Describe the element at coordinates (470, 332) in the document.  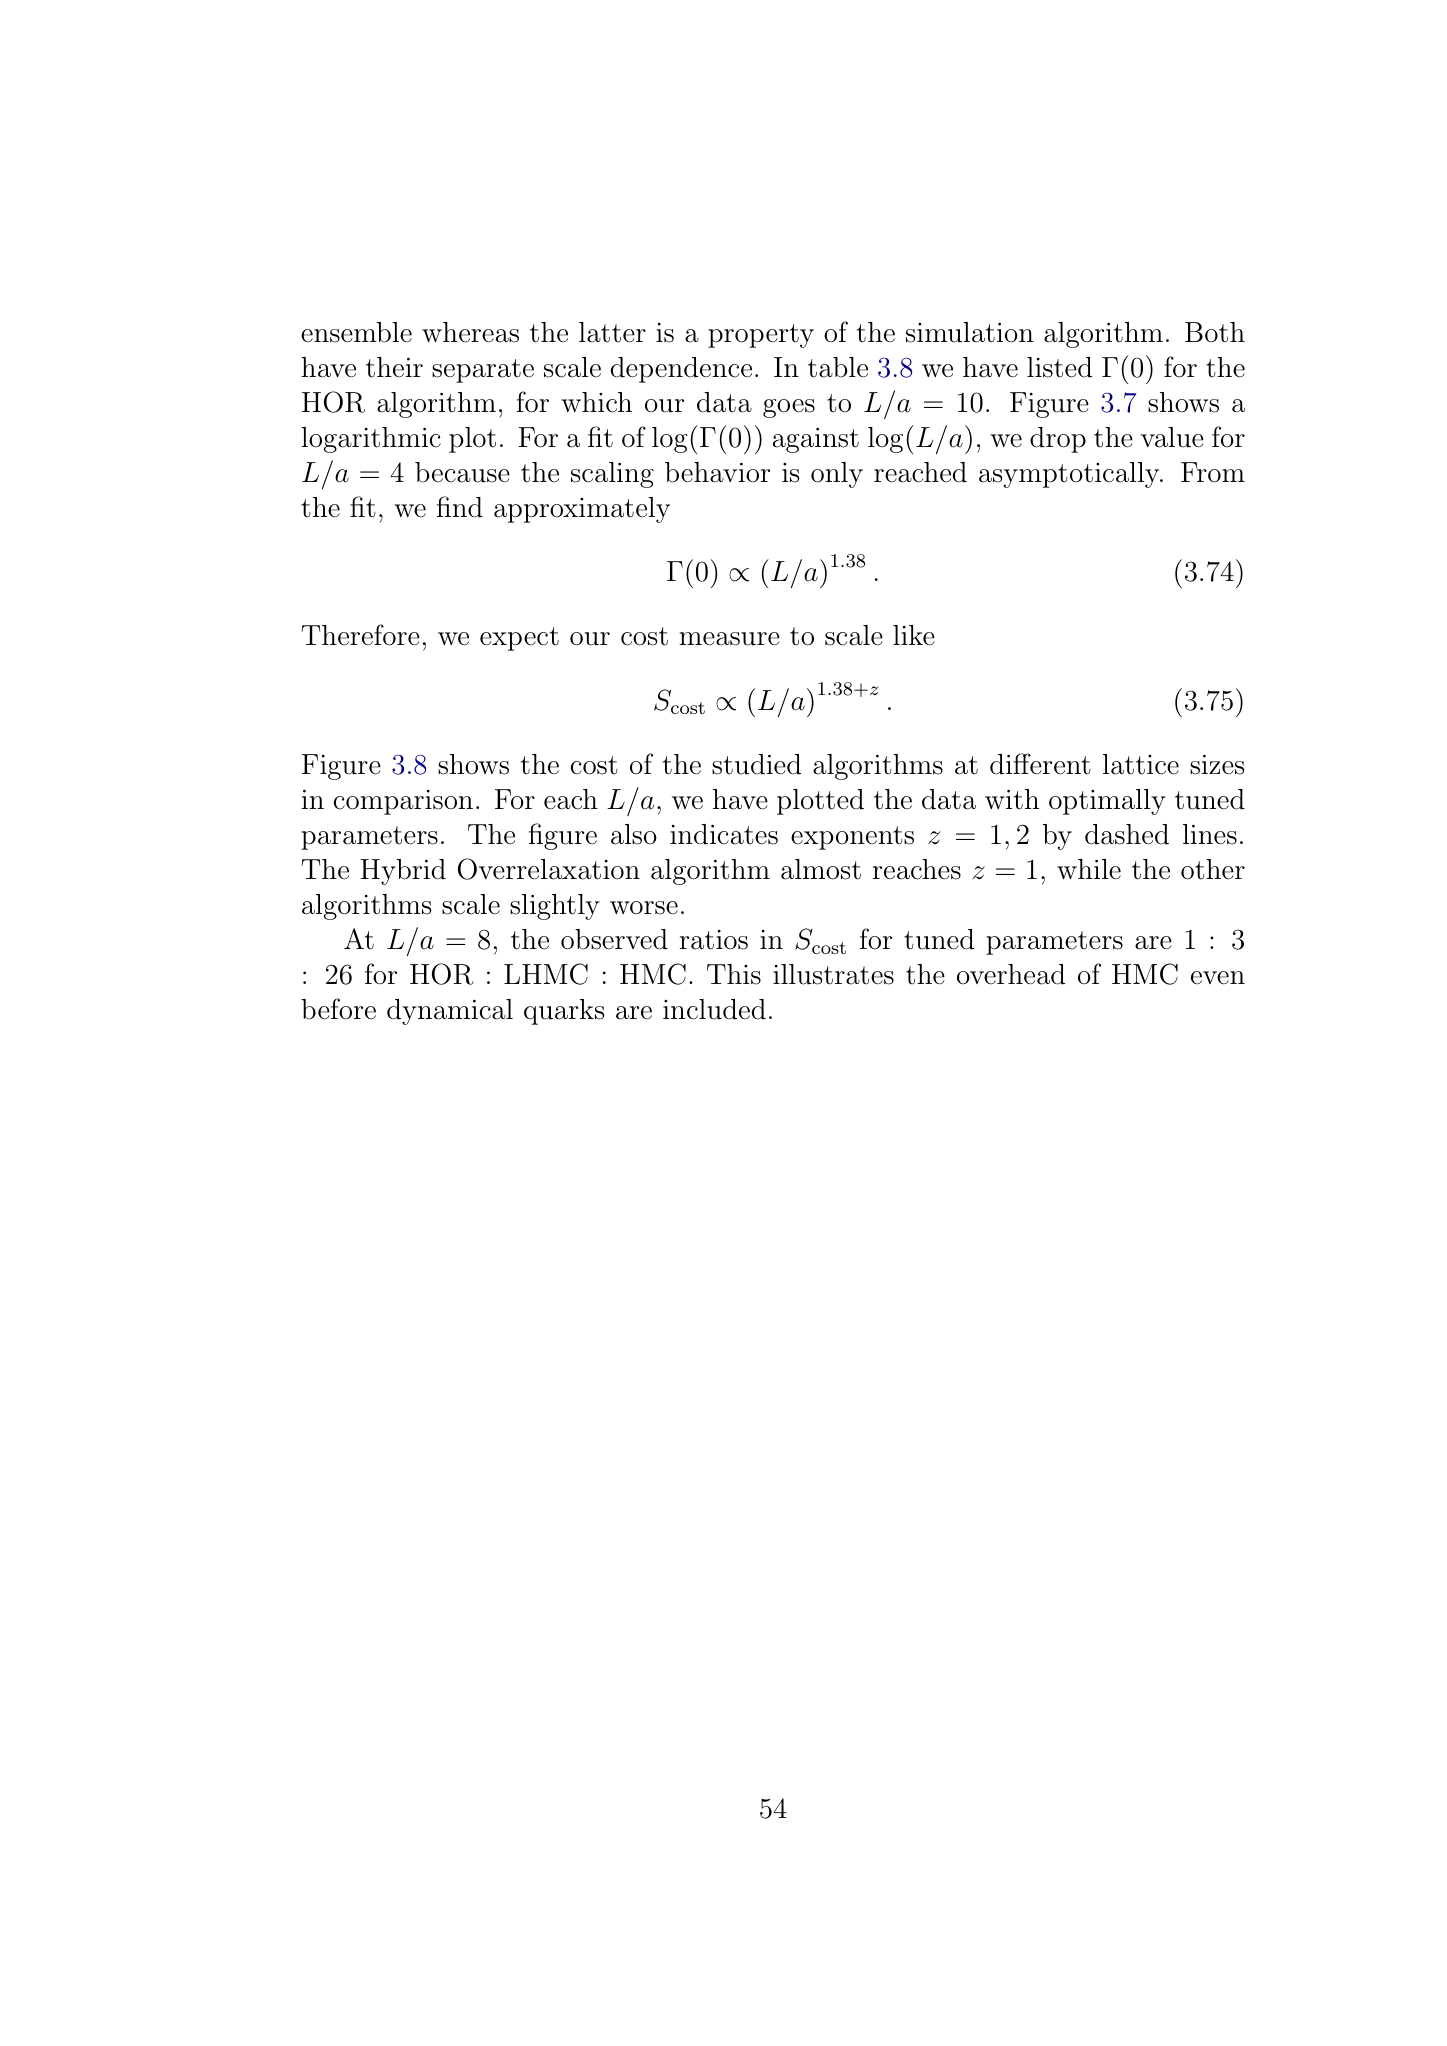
I see `whereas` at that location.
